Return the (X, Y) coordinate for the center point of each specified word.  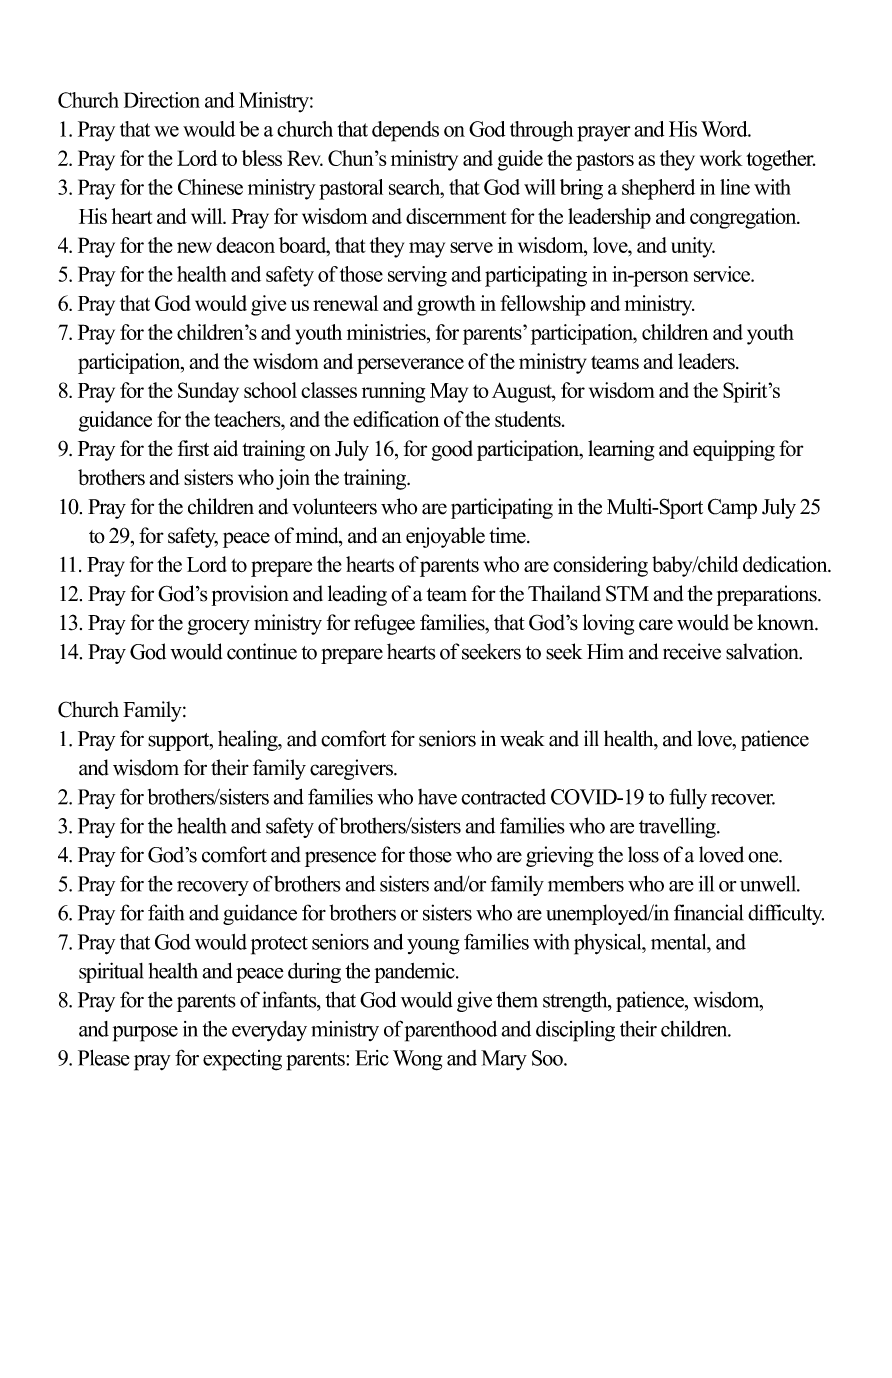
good (452, 450)
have (437, 797)
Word (725, 129)
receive (692, 651)
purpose (145, 1034)
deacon (245, 245)
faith (166, 912)
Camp (732, 508)
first (193, 448)
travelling (678, 827)
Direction (162, 100)
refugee (384, 624)
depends (405, 131)
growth (446, 305)
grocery (219, 627)
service (723, 274)
